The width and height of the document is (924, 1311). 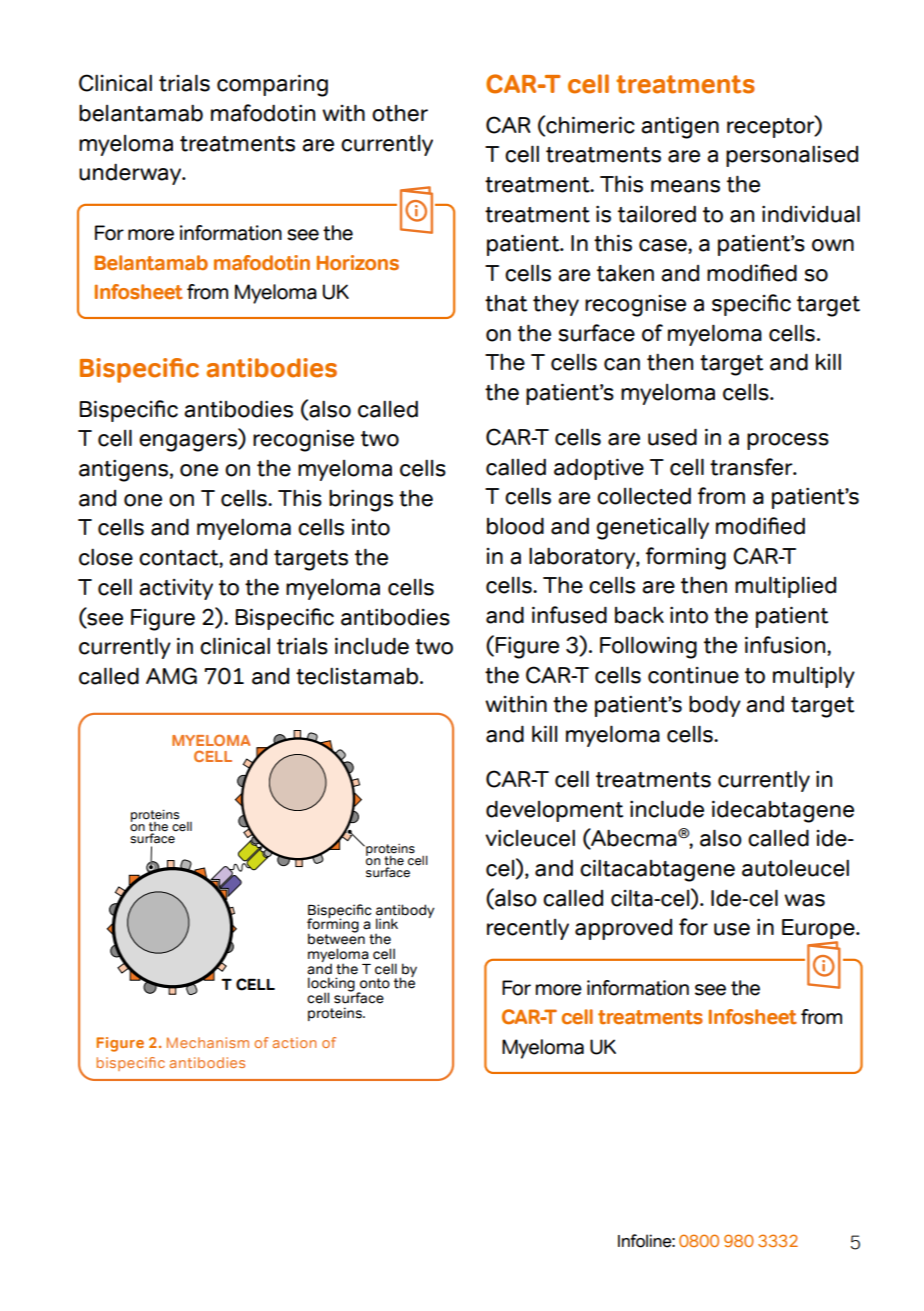 What do you see at coordinates (515, 526) in the document?
I see `blood` at bounding box center [515, 526].
